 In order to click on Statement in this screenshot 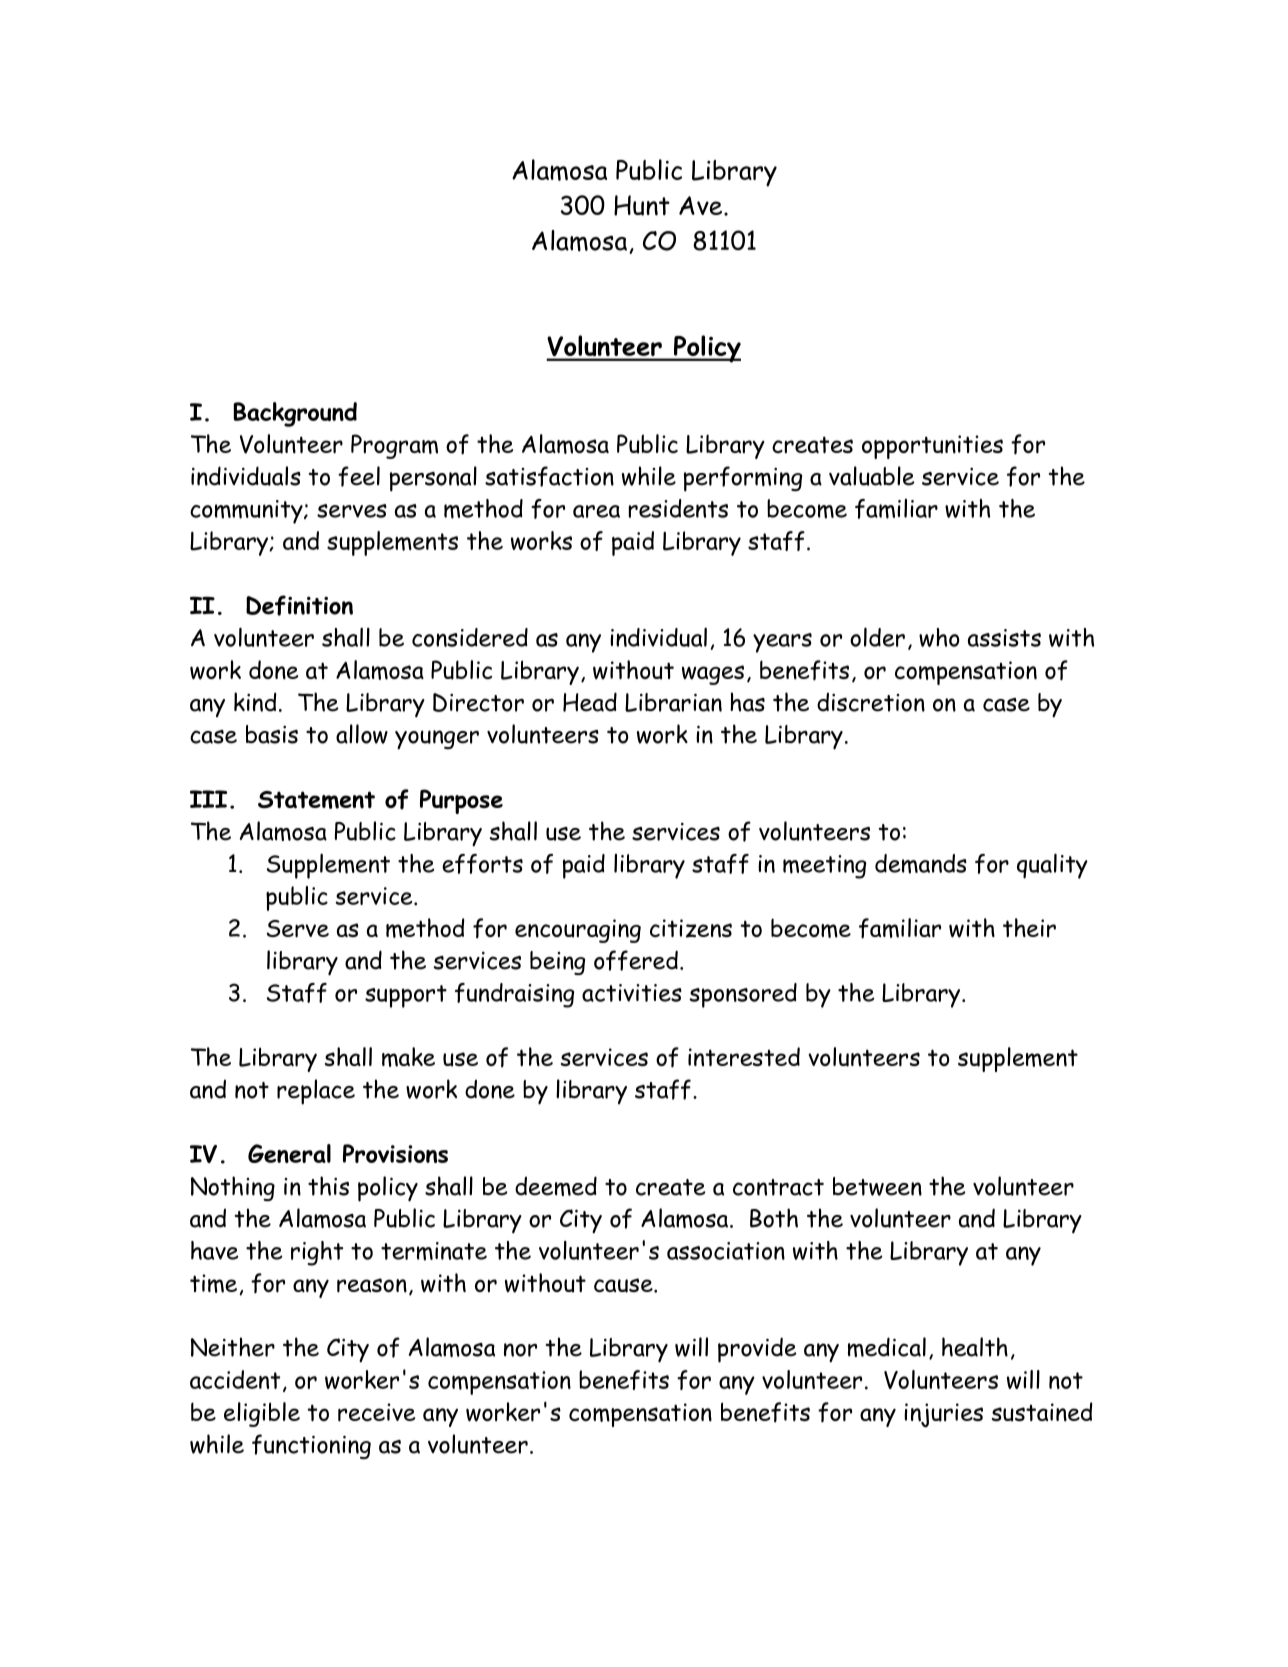, I will do `click(316, 800)`.
